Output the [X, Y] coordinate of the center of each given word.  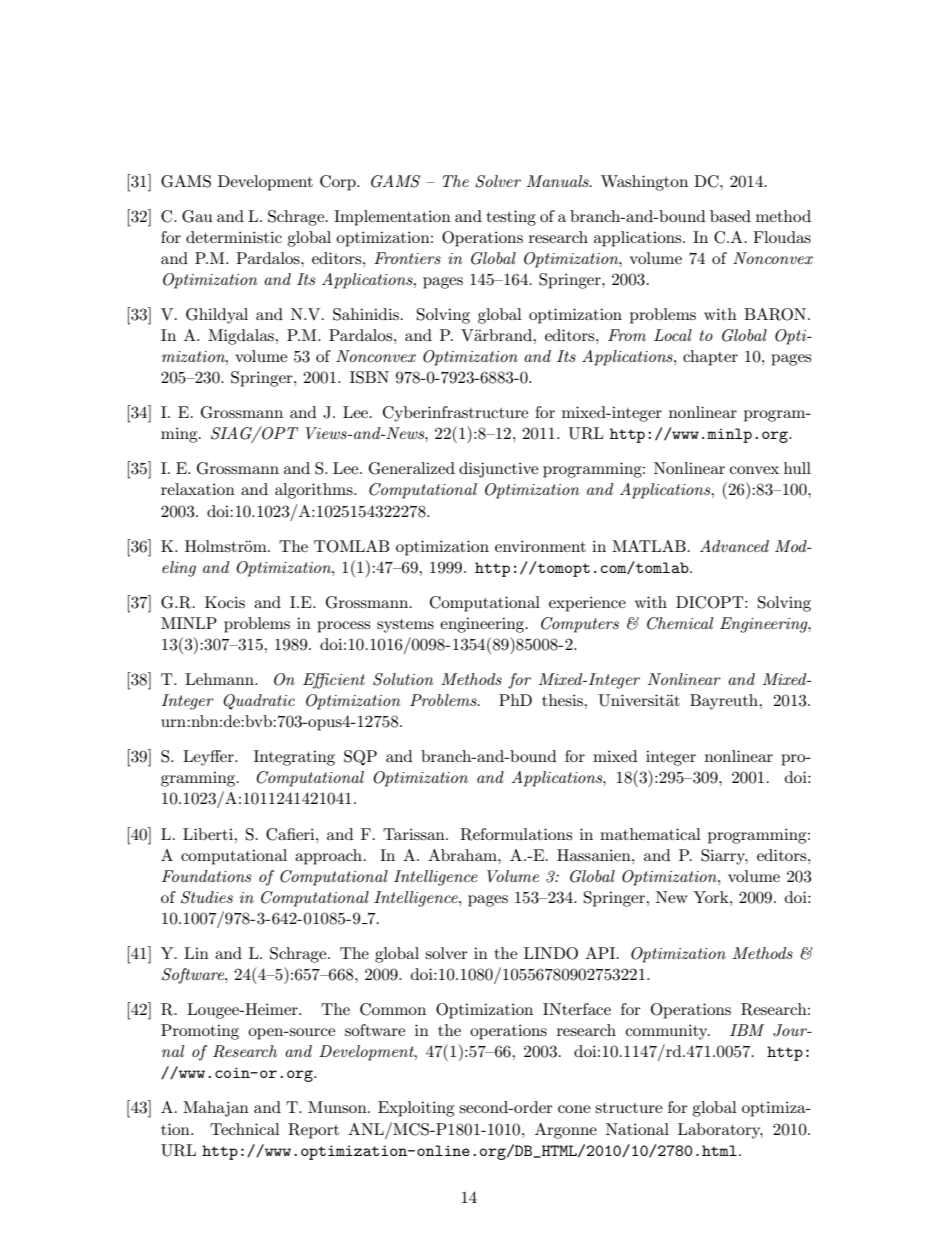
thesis [563, 700]
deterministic [234, 237]
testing [511, 218]
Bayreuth [725, 702]
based [730, 216]
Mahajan [216, 1109]
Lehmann [220, 679]
